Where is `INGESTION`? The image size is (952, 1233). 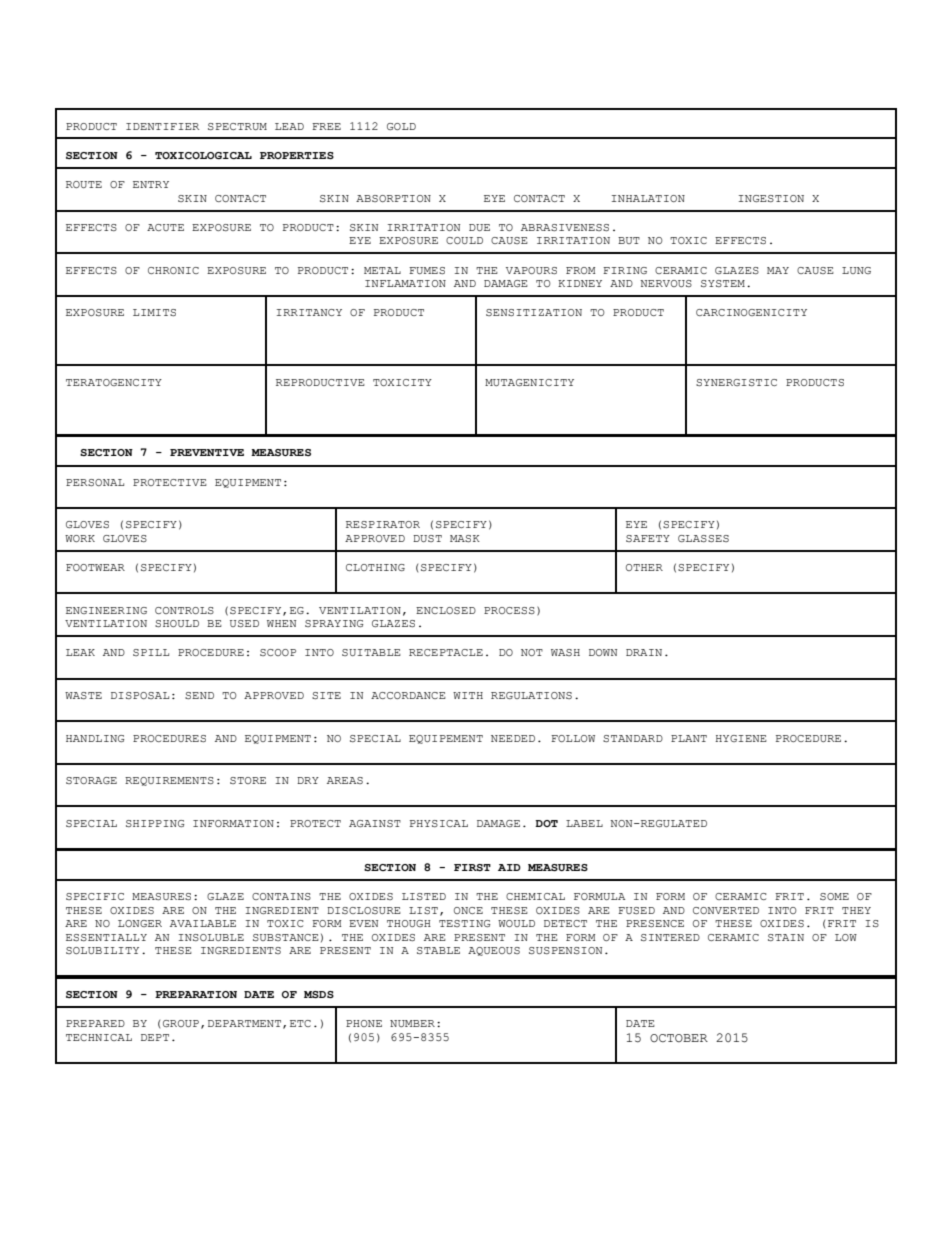 INGESTION is located at coordinates (771, 198).
